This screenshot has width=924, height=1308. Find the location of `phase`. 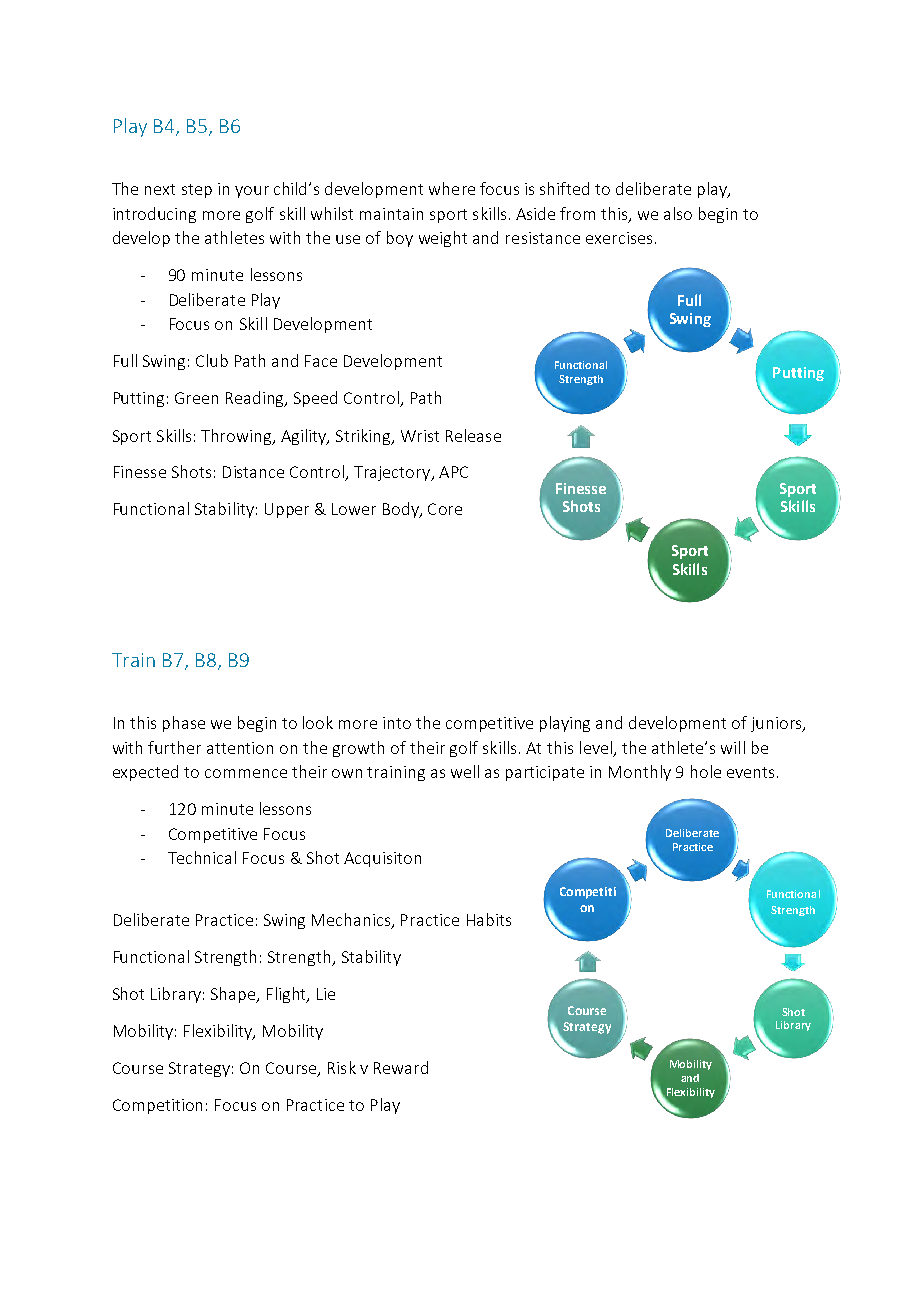

phase is located at coordinates (184, 724).
